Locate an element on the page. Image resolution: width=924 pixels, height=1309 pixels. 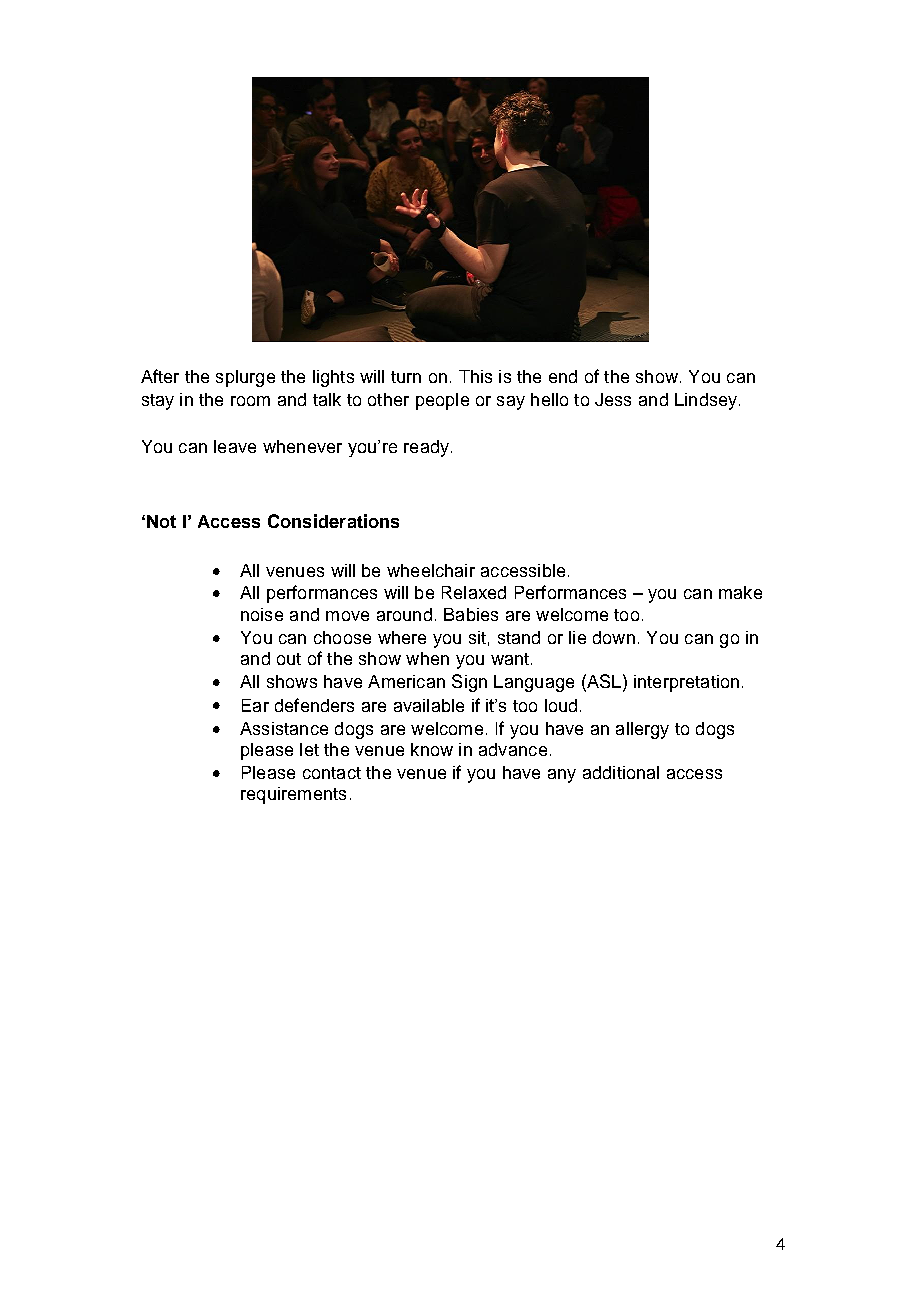
noise is located at coordinates (262, 614).
